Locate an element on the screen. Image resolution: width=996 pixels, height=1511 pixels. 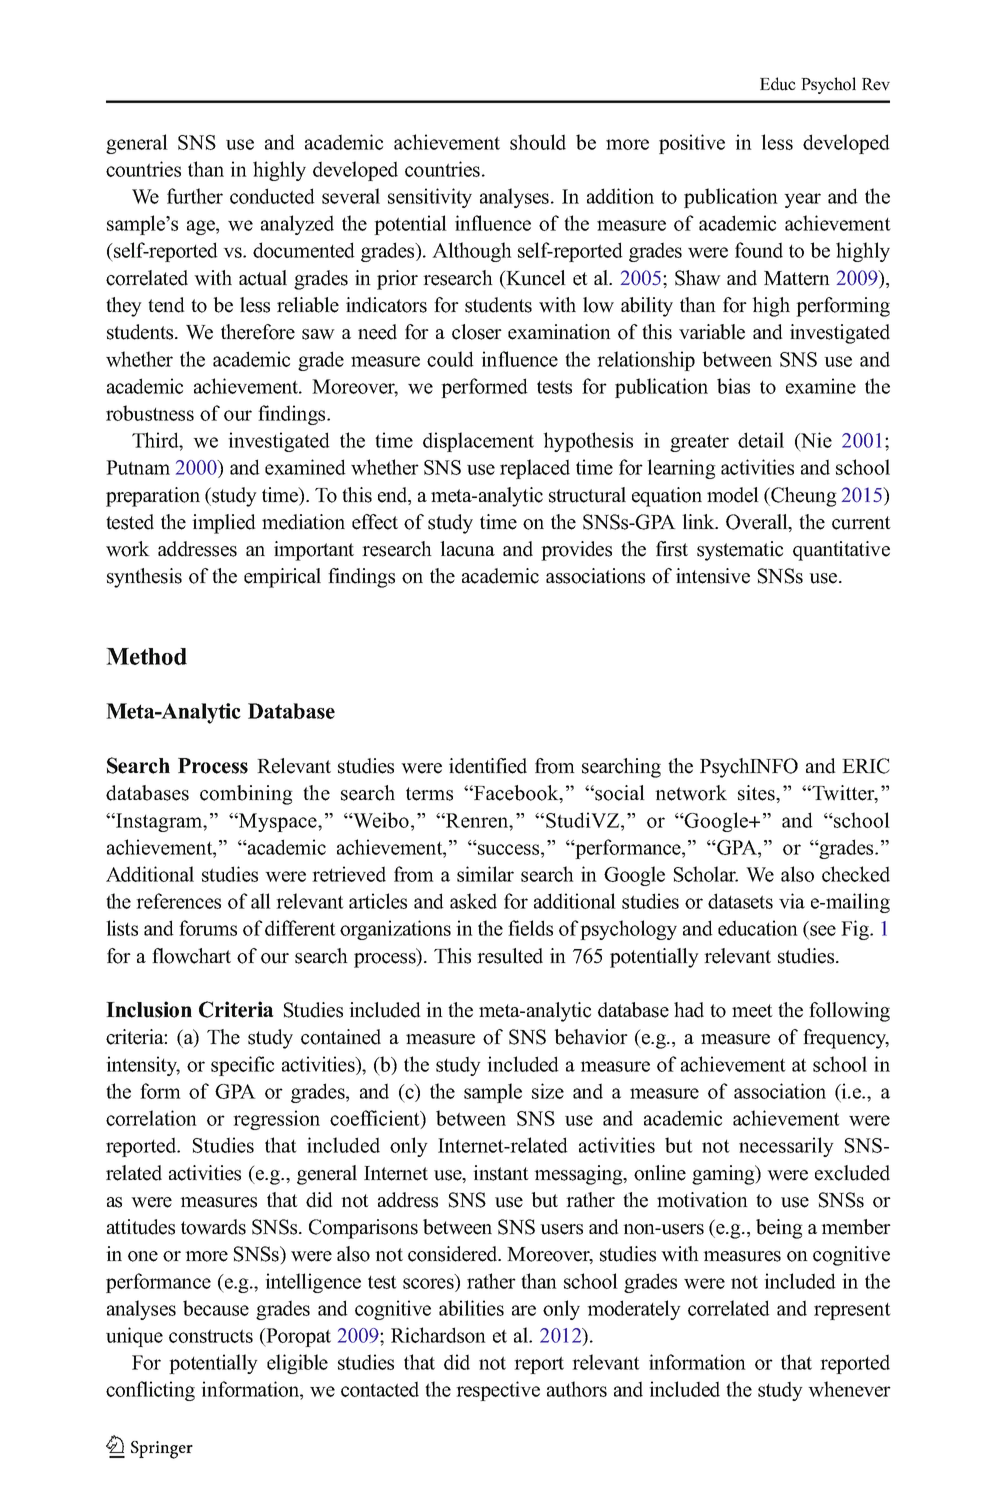
robustness is located at coordinates (150, 413).
